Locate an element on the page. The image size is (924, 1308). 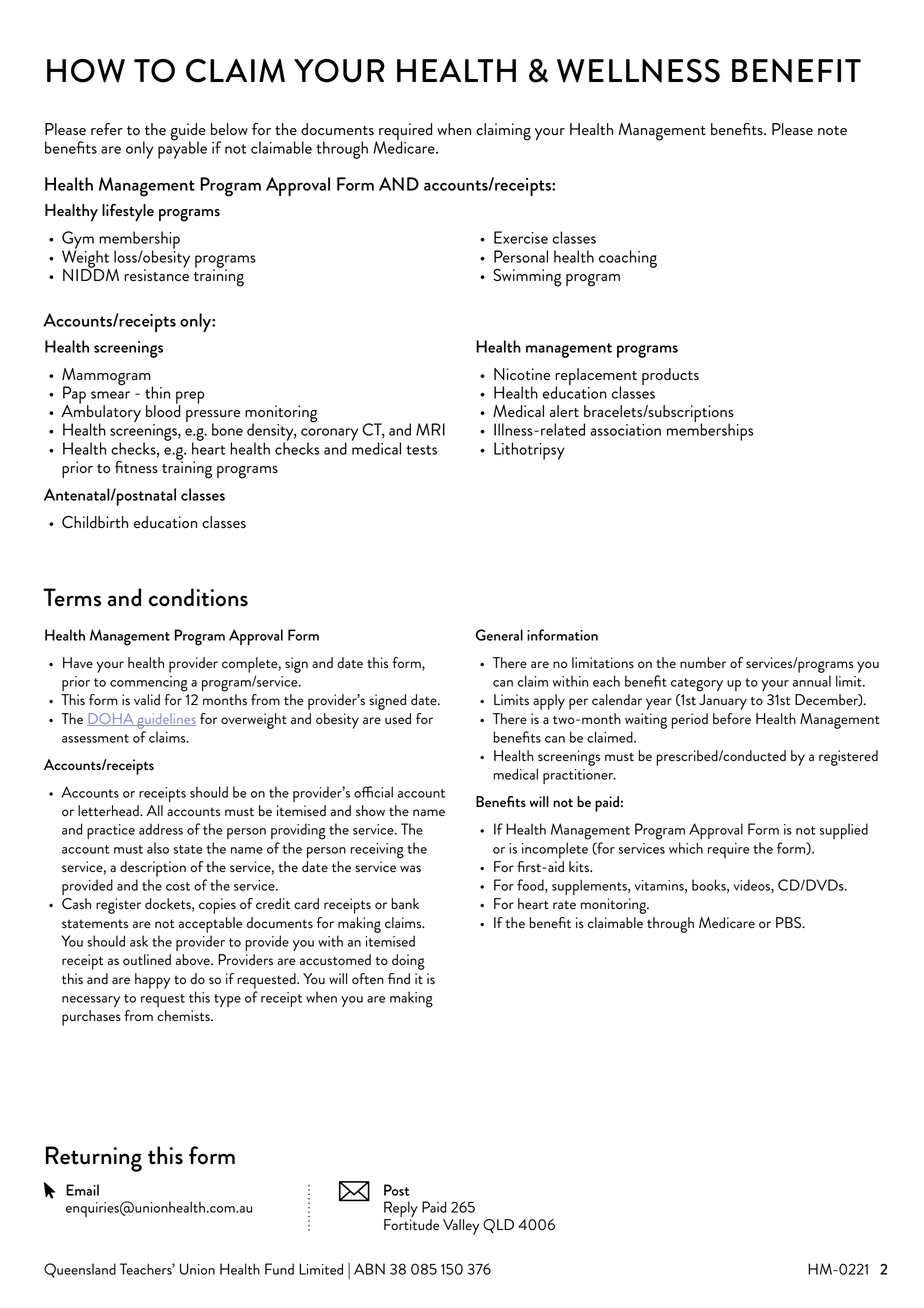
January is located at coordinates (723, 702).
